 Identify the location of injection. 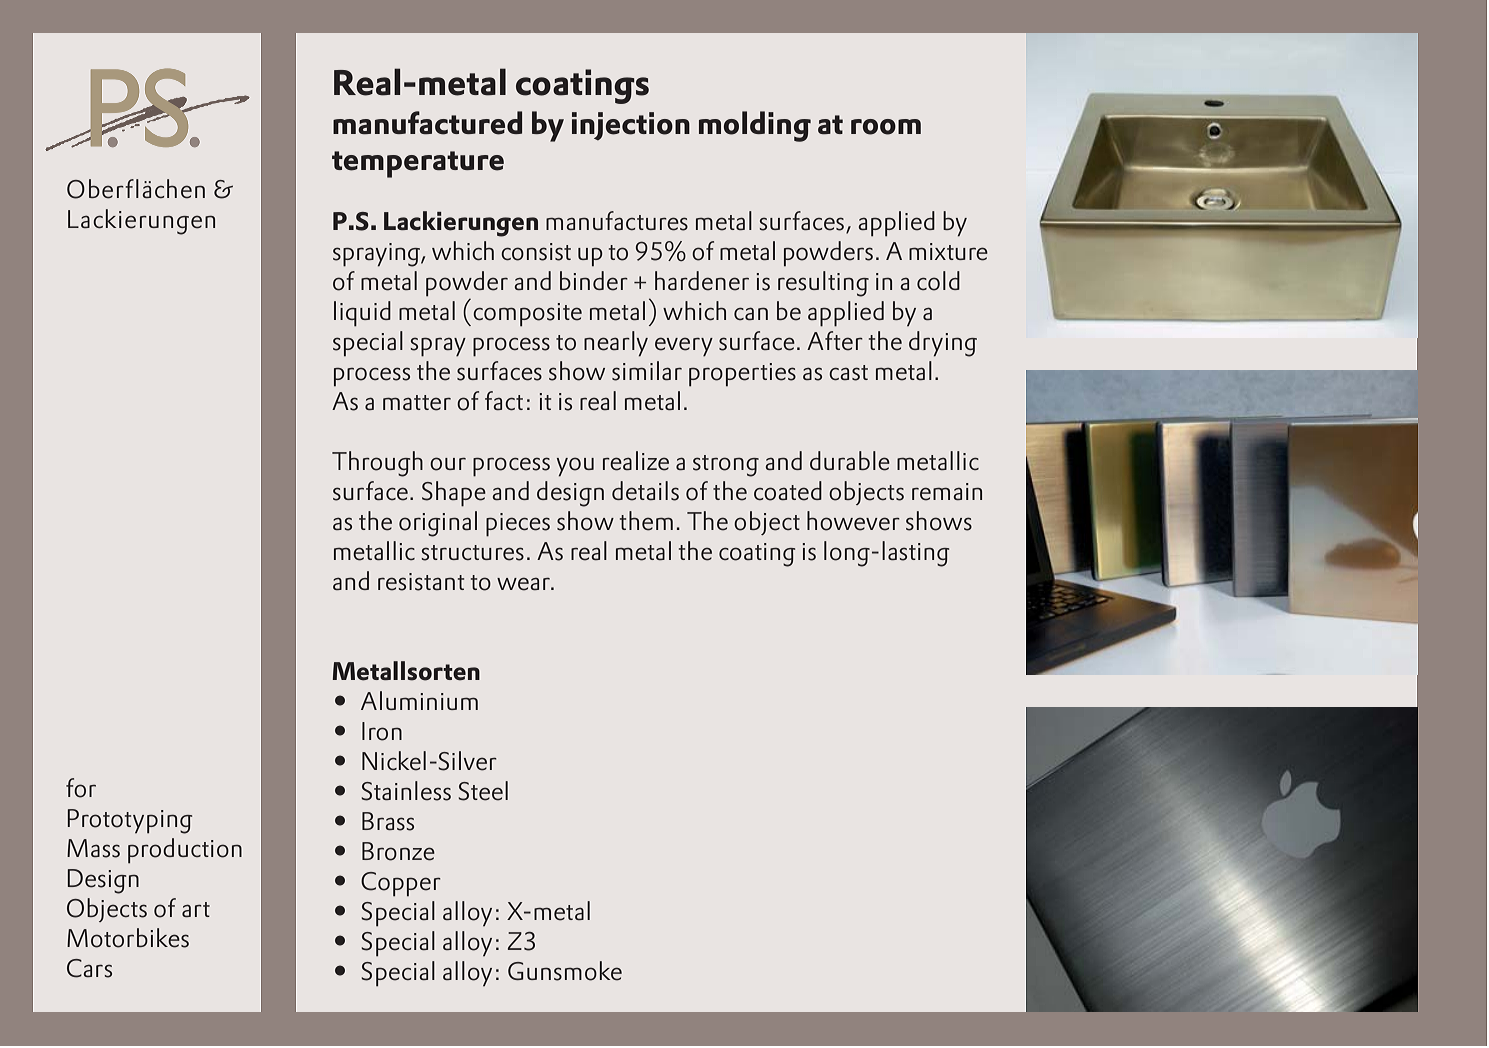
(631, 126).
